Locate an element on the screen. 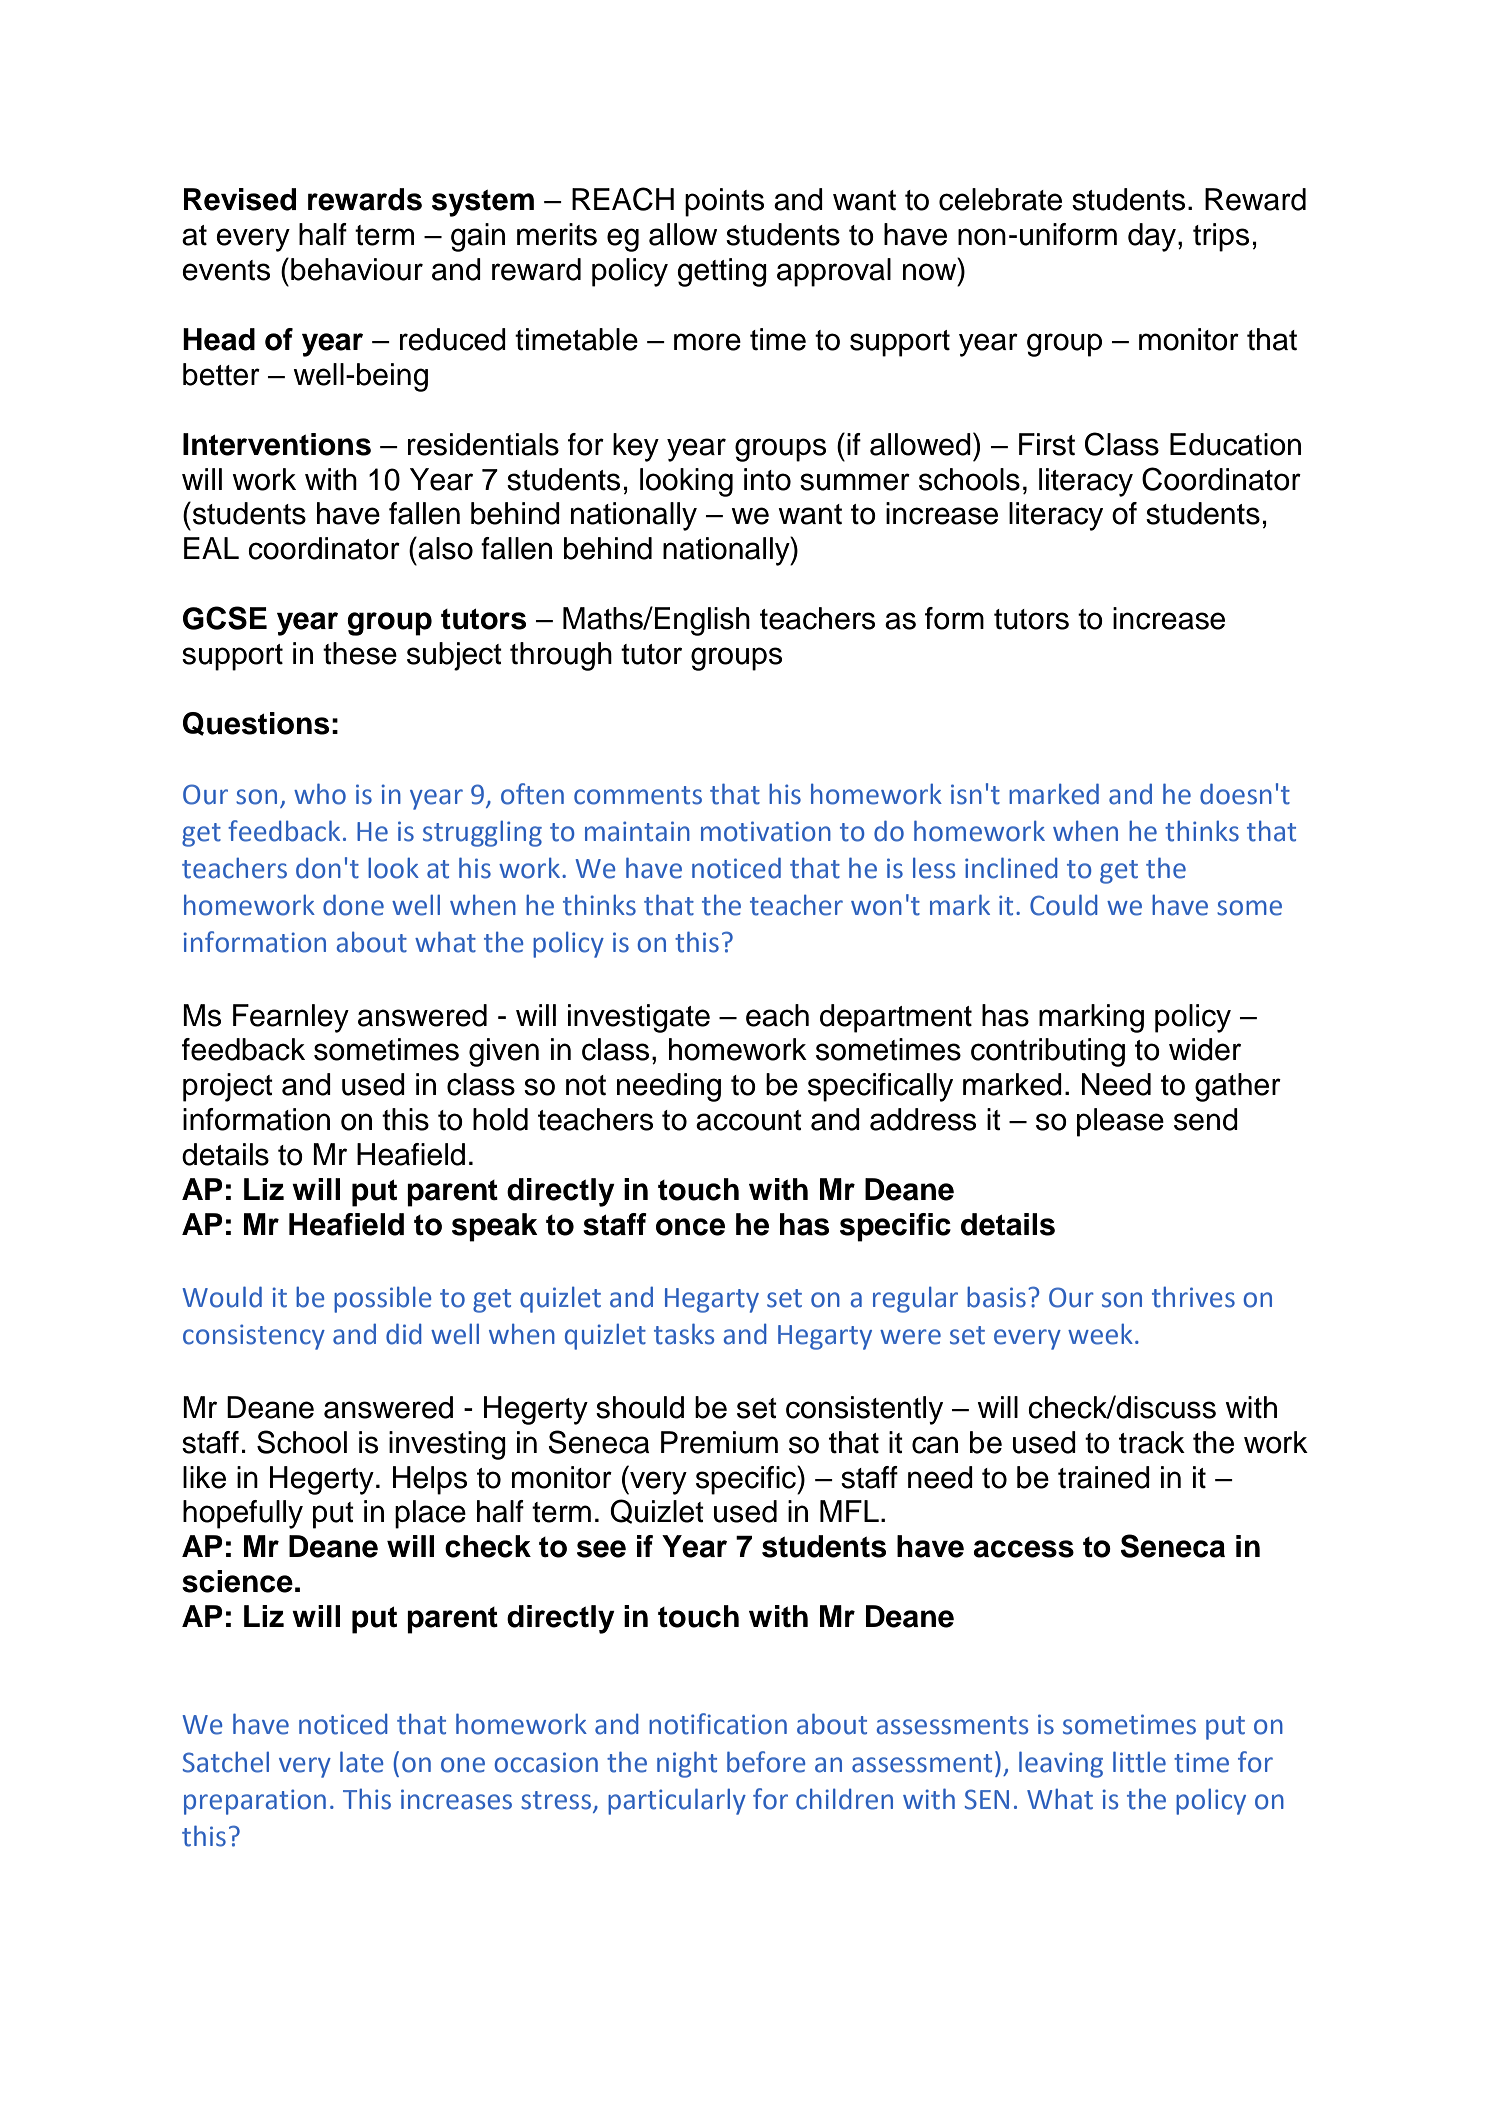 The image size is (1504, 2128). night is located at coordinates (687, 1764).
